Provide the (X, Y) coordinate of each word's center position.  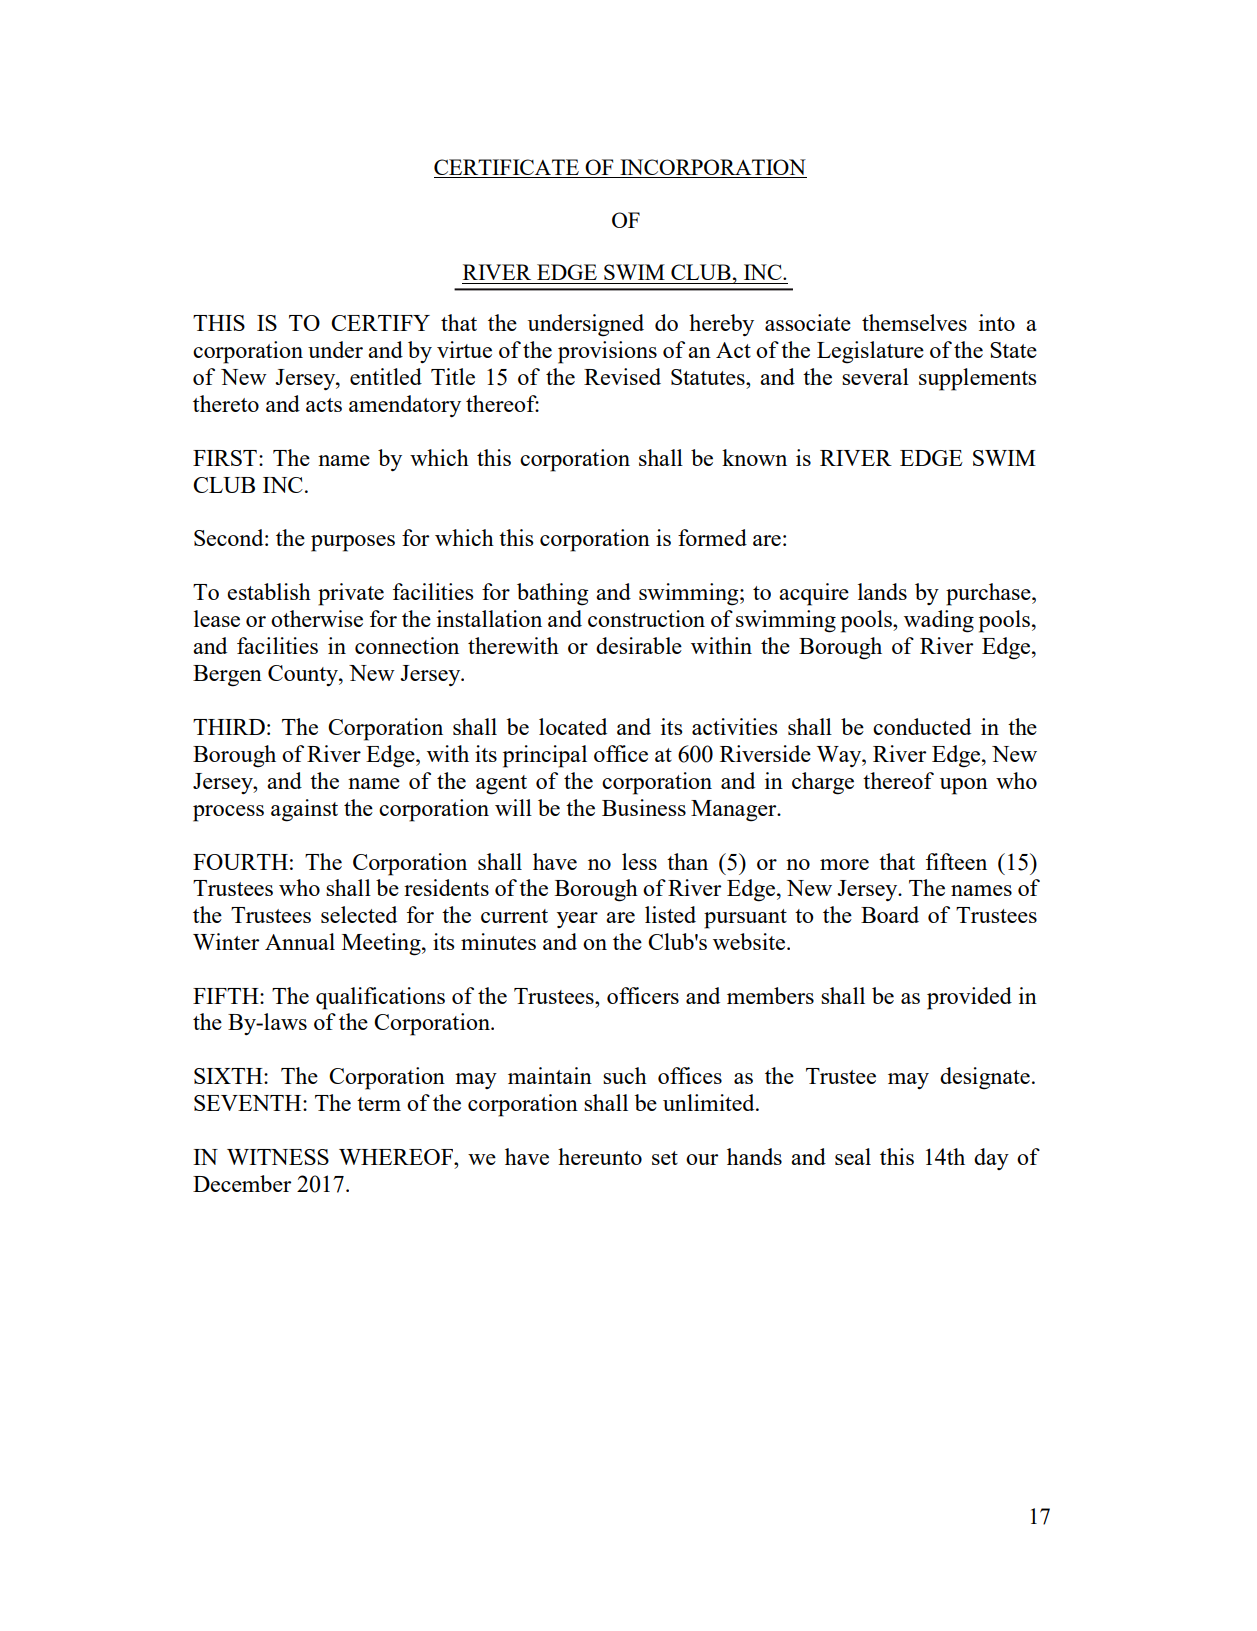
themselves (914, 322)
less (639, 861)
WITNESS (278, 1157)
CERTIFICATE (506, 167)
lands (882, 591)
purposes (353, 543)
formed (712, 537)
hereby (721, 325)
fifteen (956, 861)
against (304, 810)
